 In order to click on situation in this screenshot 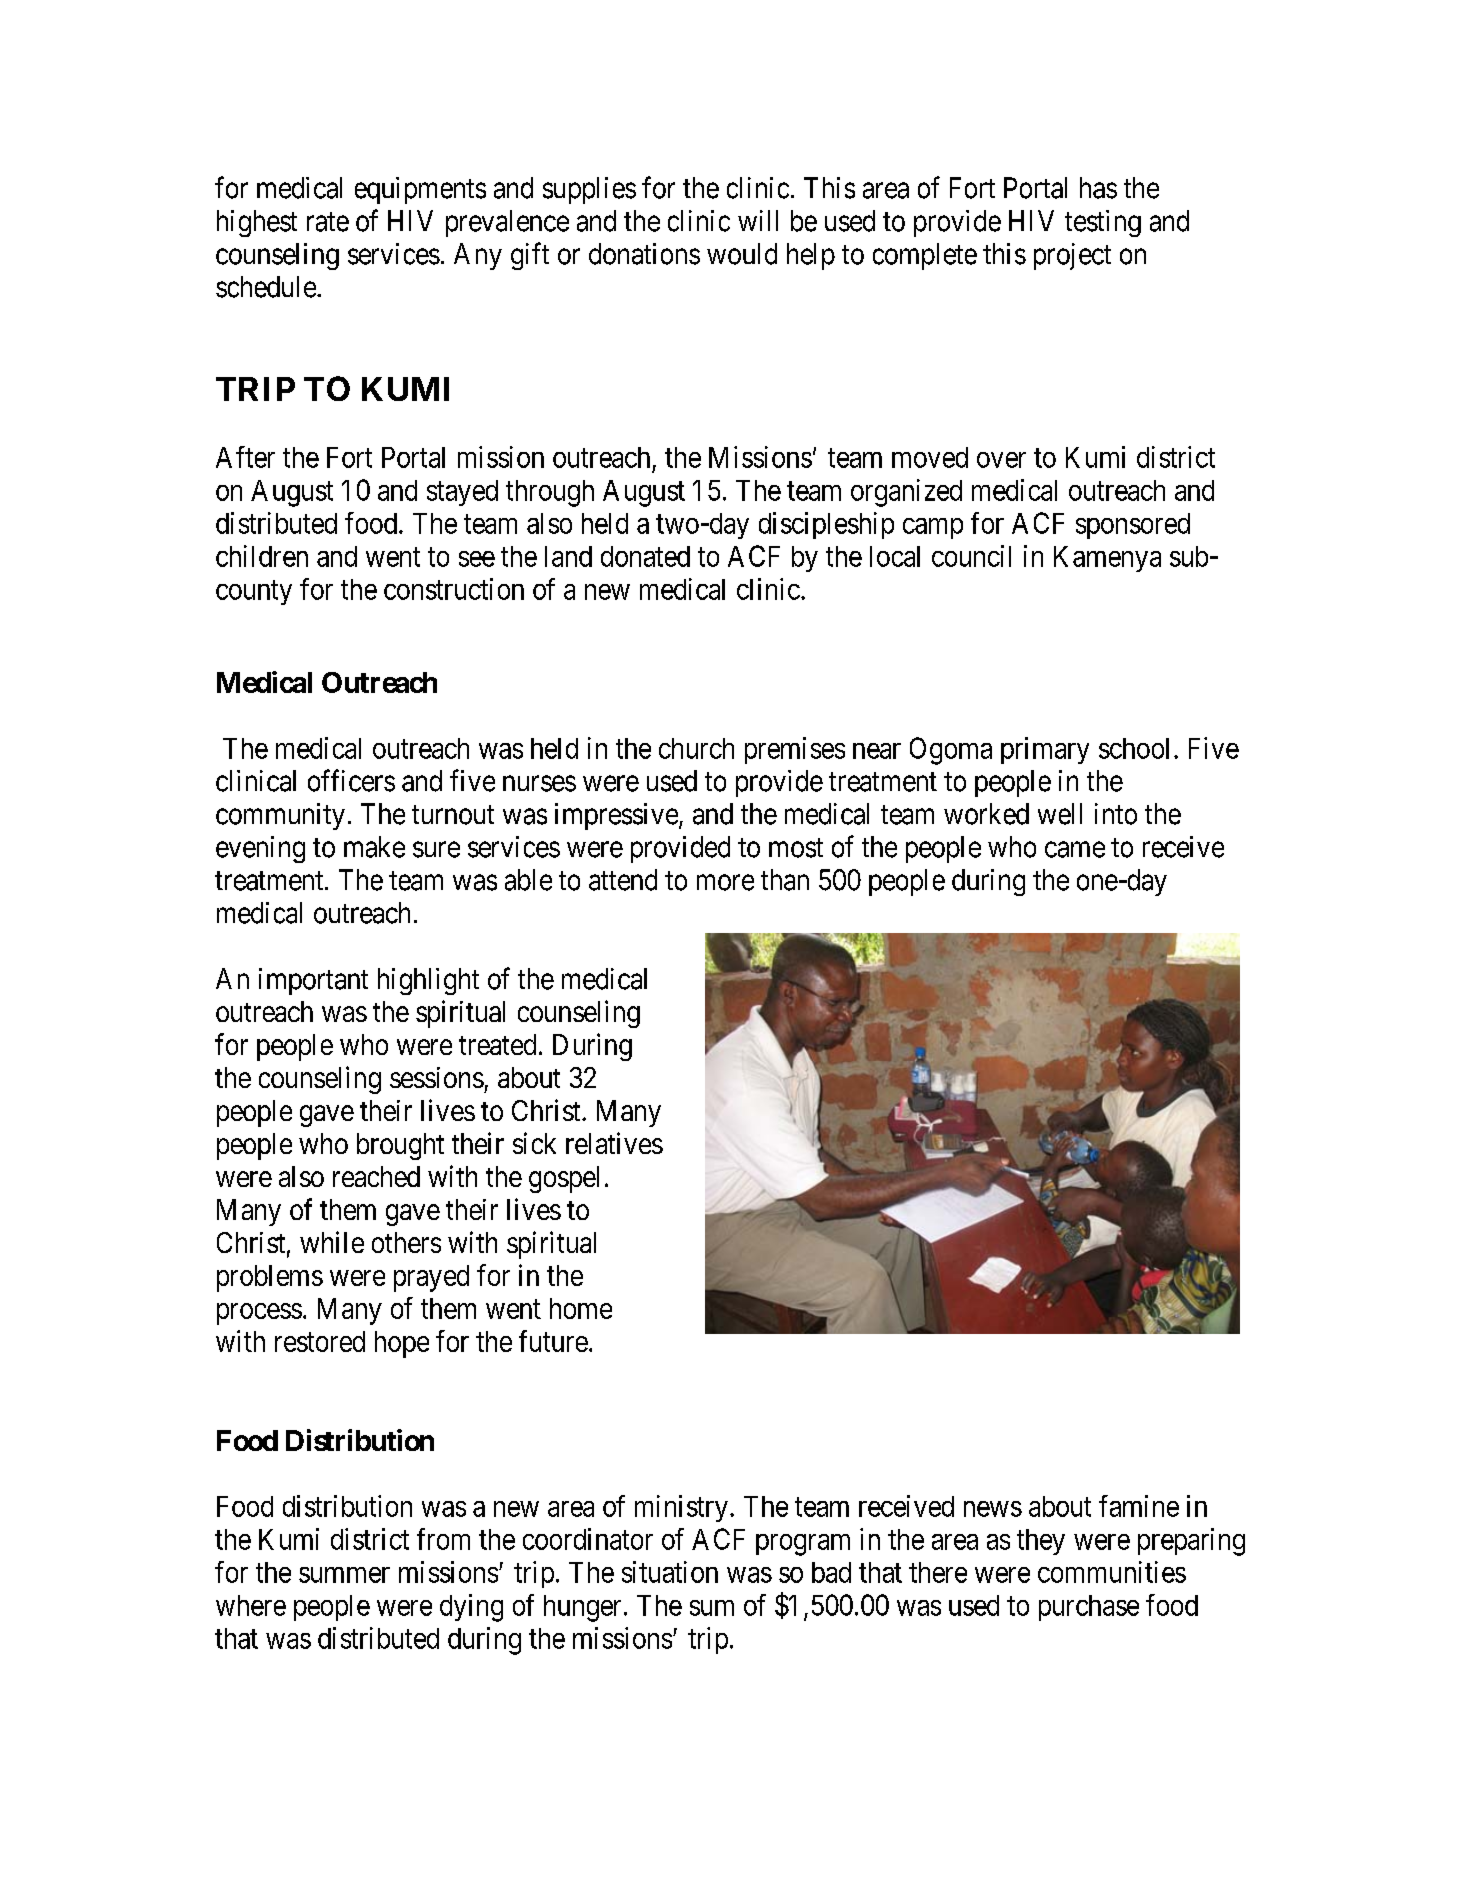, I will do `click(670, 1572)`.
